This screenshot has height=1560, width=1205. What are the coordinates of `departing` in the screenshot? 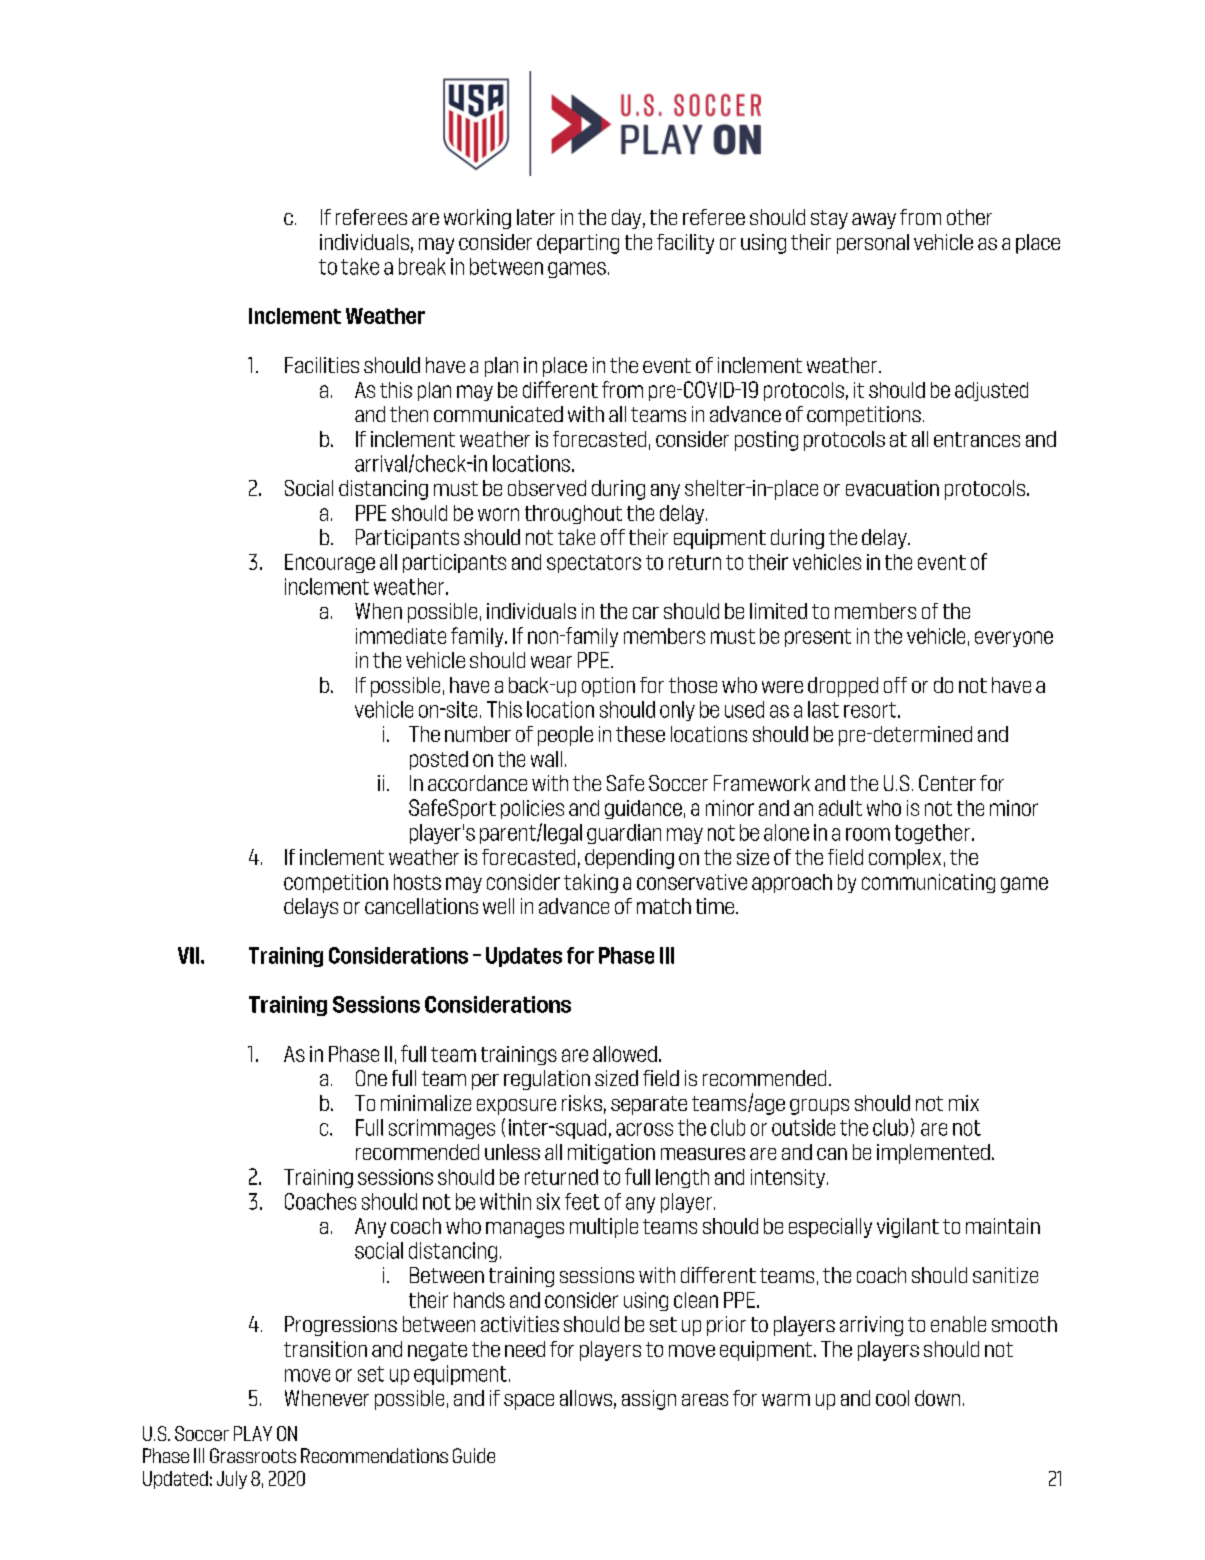 It's located at (578, 244).
